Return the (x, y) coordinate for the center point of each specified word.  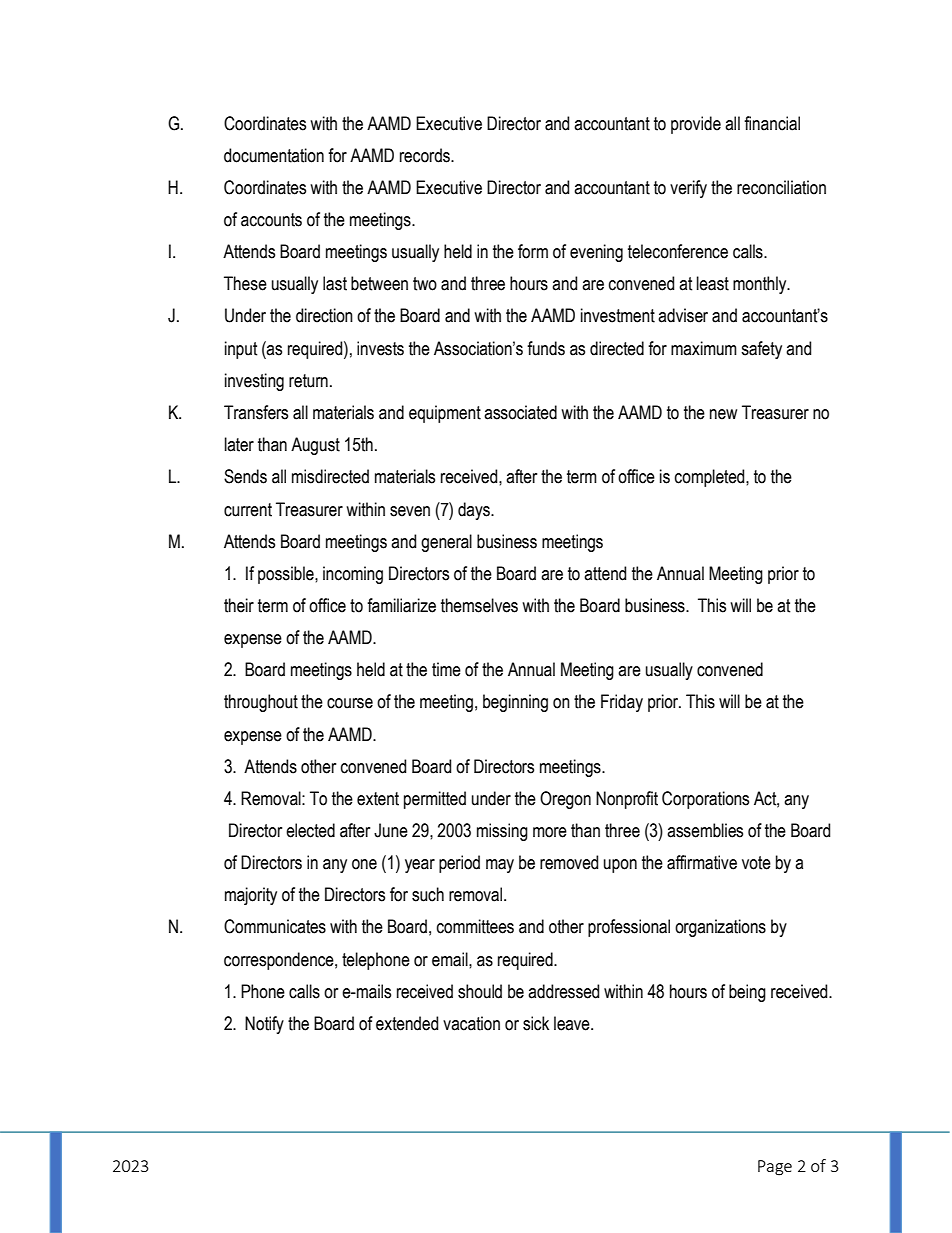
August (315, 446)
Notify (264, 1025)
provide (696, 125)
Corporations (705, 800)
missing (502, 832)
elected (310, 830)
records (426, 155)
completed (711, 478)
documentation (274, 155)
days (475, 511)
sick (536, 1023)
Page (775, 1168)
